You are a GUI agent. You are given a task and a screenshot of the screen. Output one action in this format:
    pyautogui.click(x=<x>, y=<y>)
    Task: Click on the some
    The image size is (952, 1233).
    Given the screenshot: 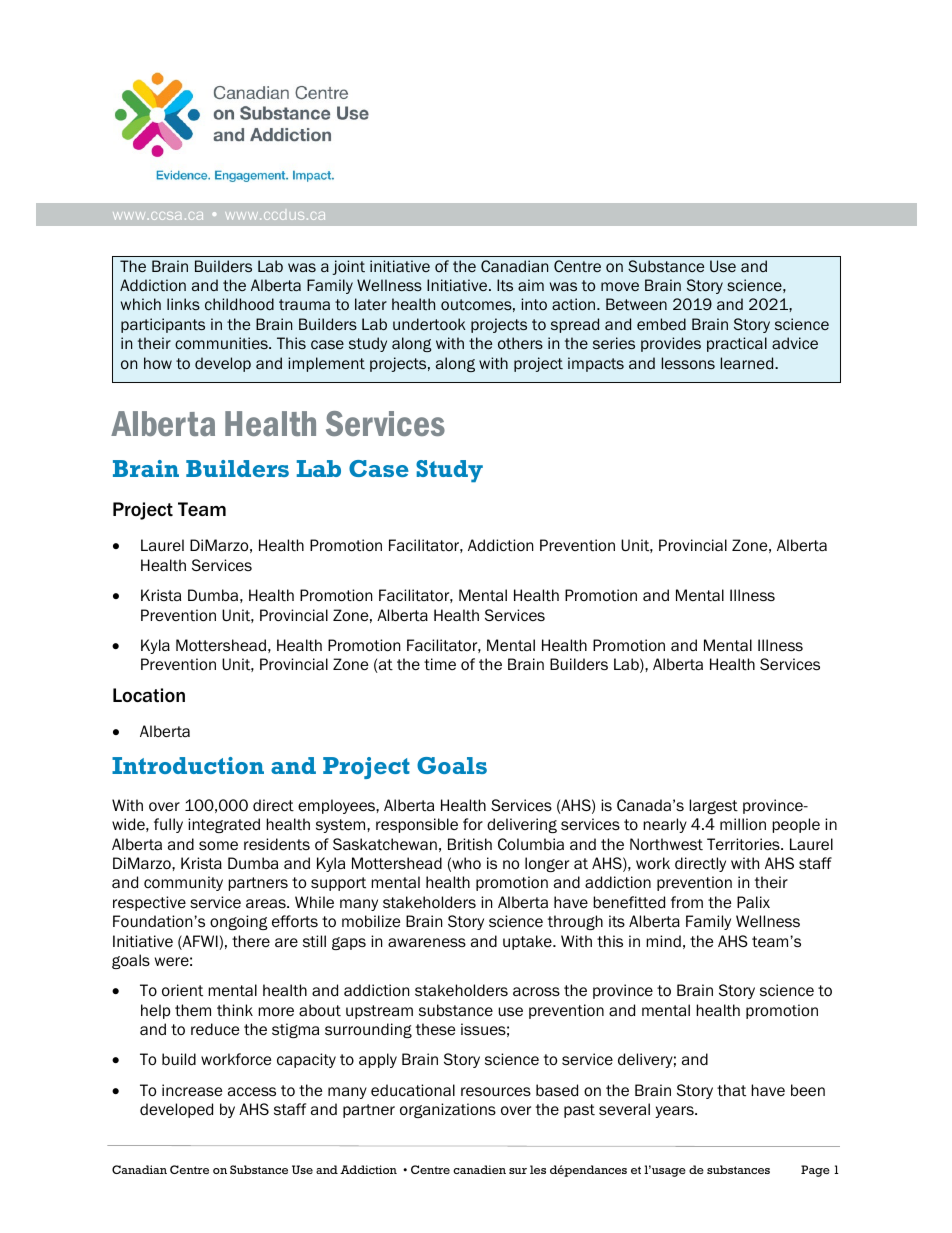 What is the action you would take?
    pyautogui.click(x=218, y=846)
